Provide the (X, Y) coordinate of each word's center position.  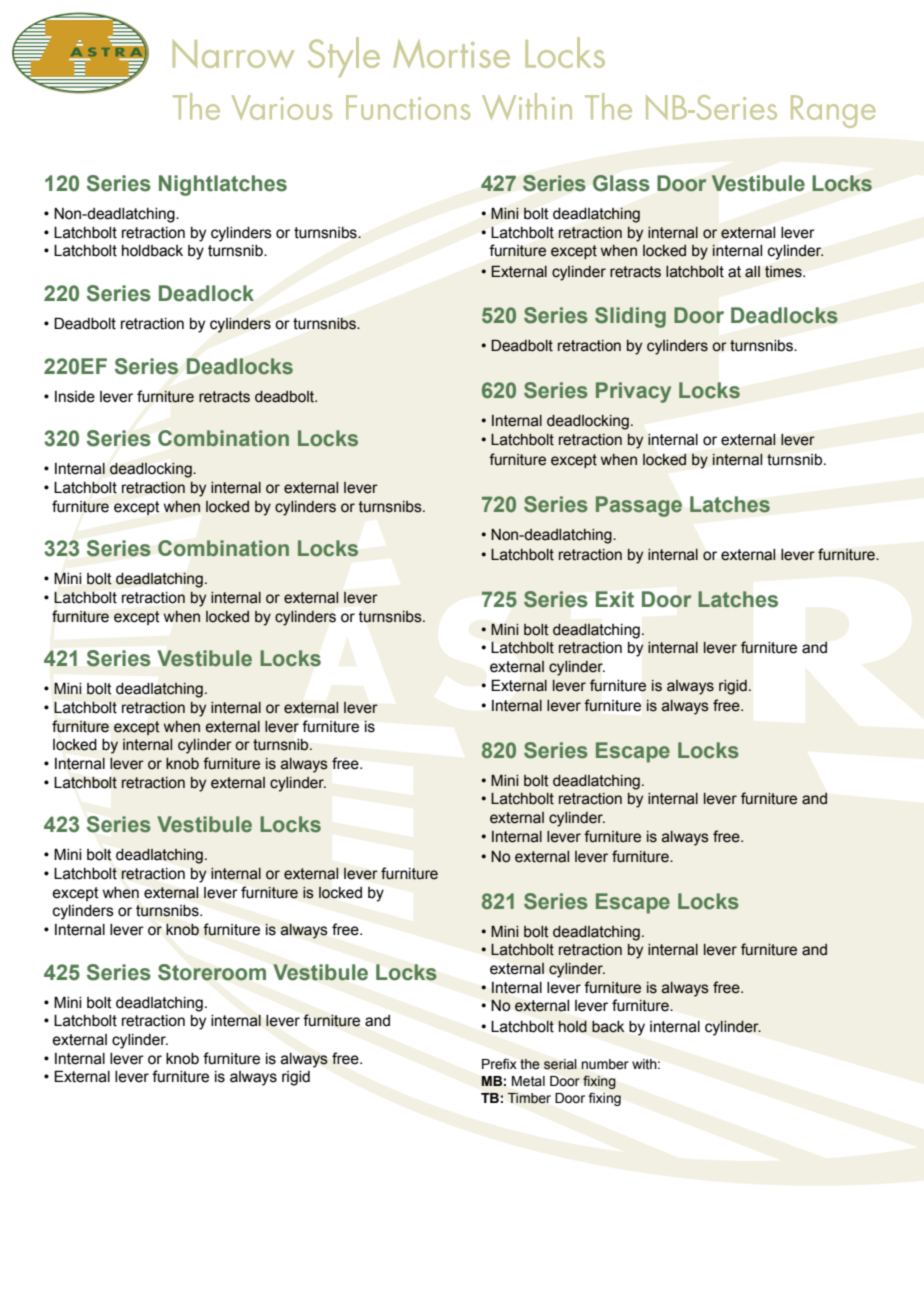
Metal (528, 1081)
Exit (615, 599)
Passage (639, 506)
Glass (621, 183)
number (605, 1064)
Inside (75, 397)
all (752, 272)
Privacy (633, 392)
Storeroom (212, 972)
